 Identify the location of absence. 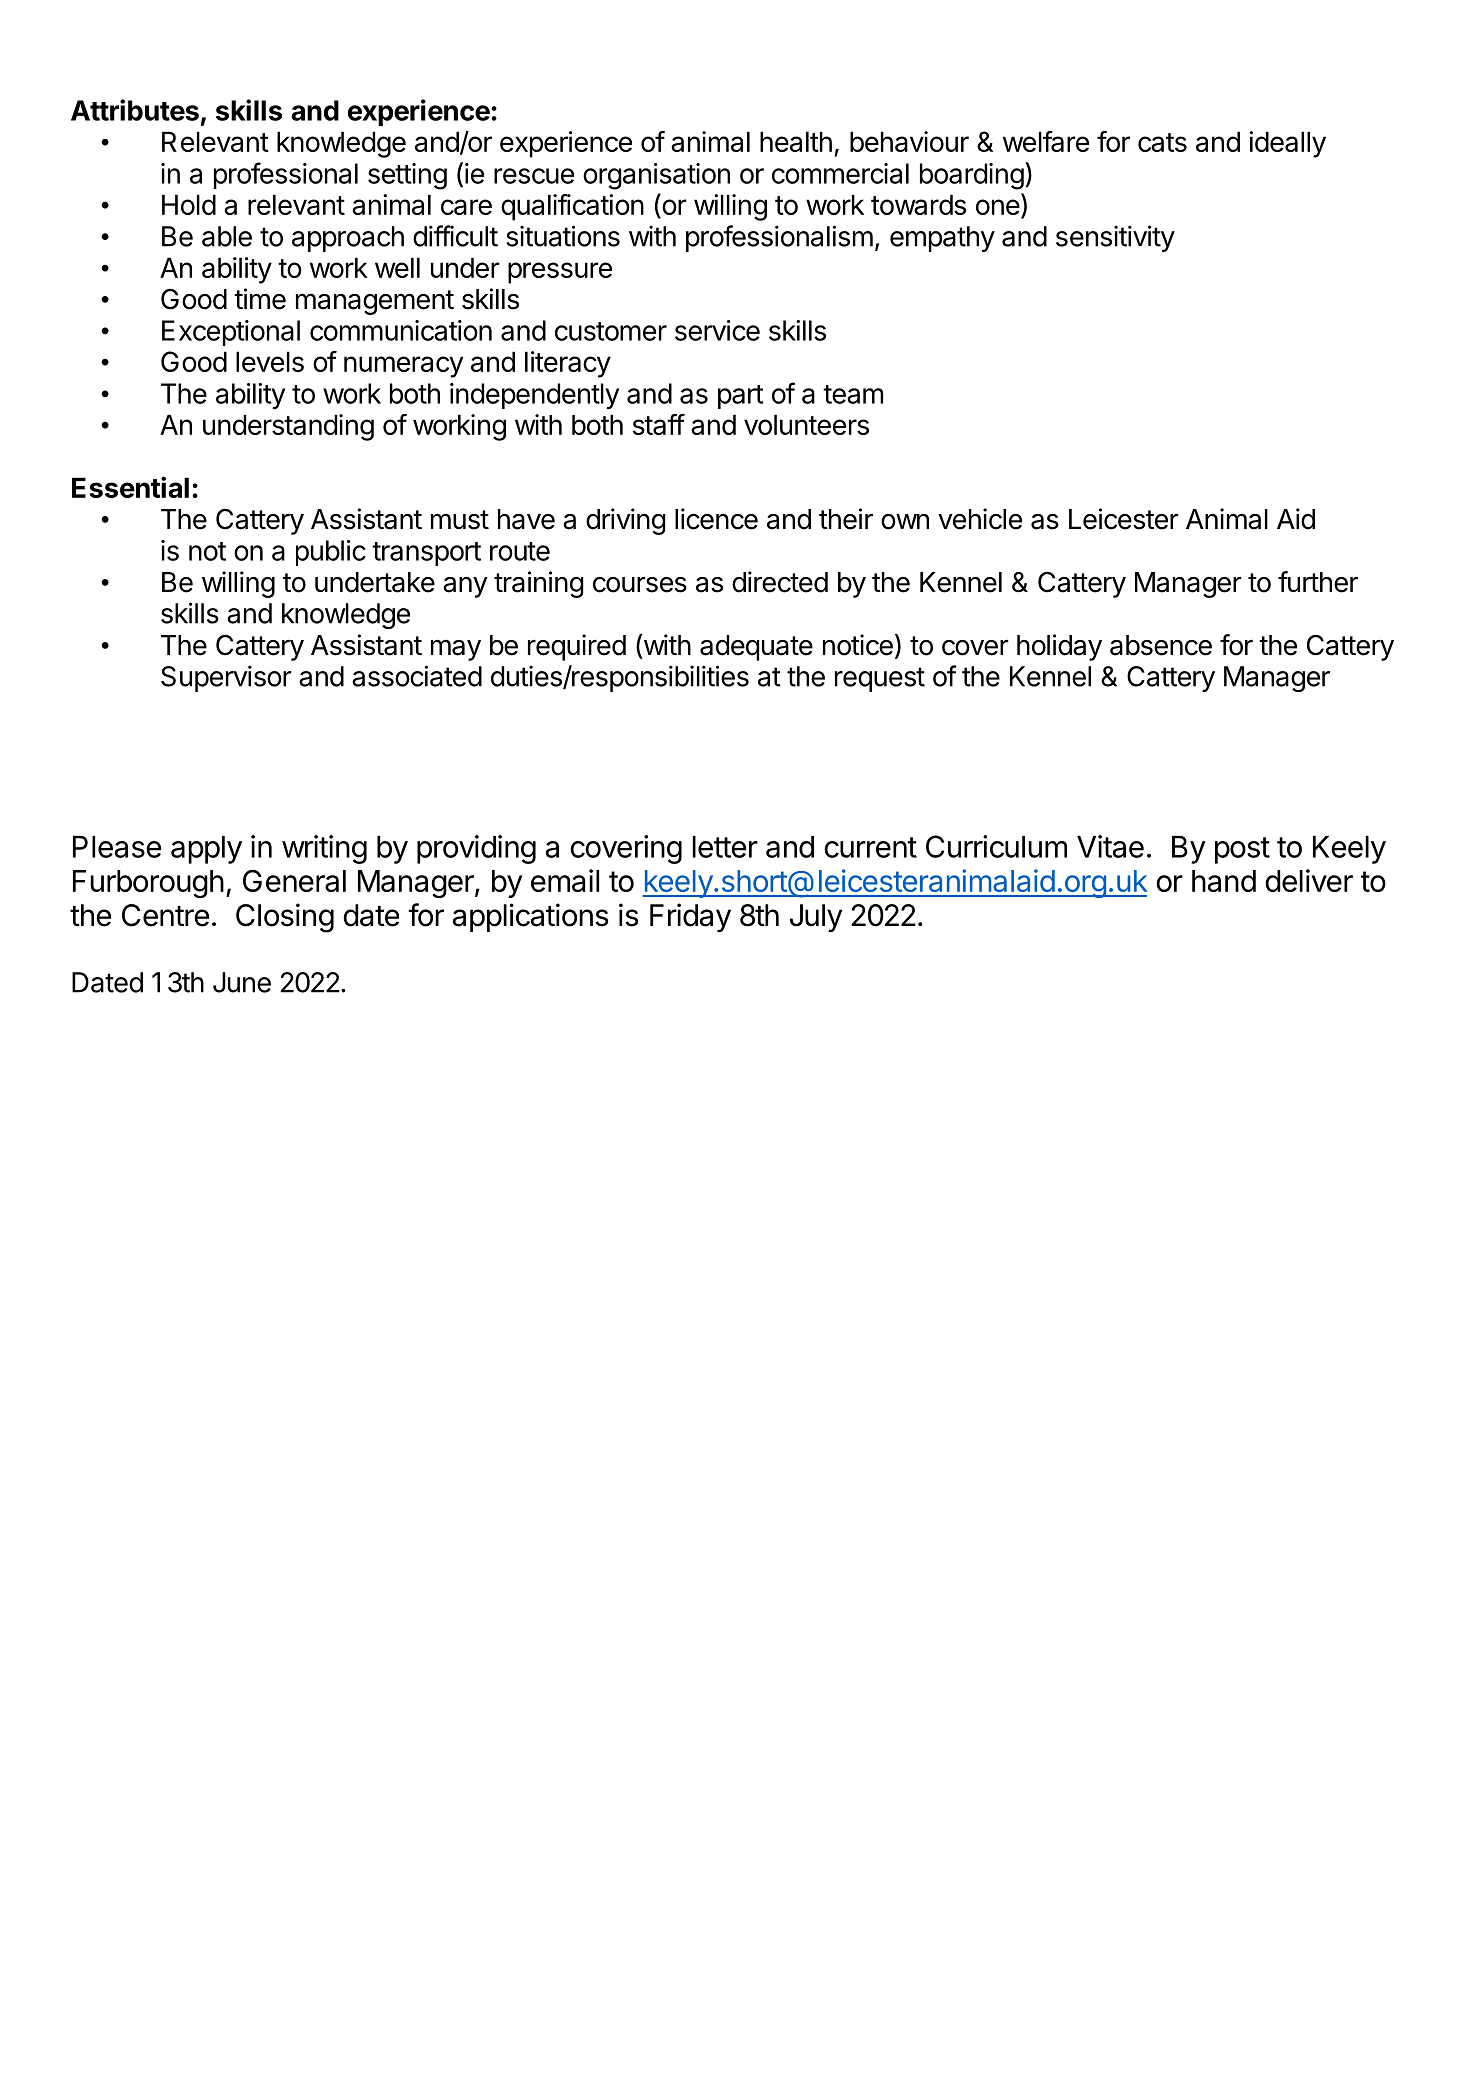
(1161, 645).
